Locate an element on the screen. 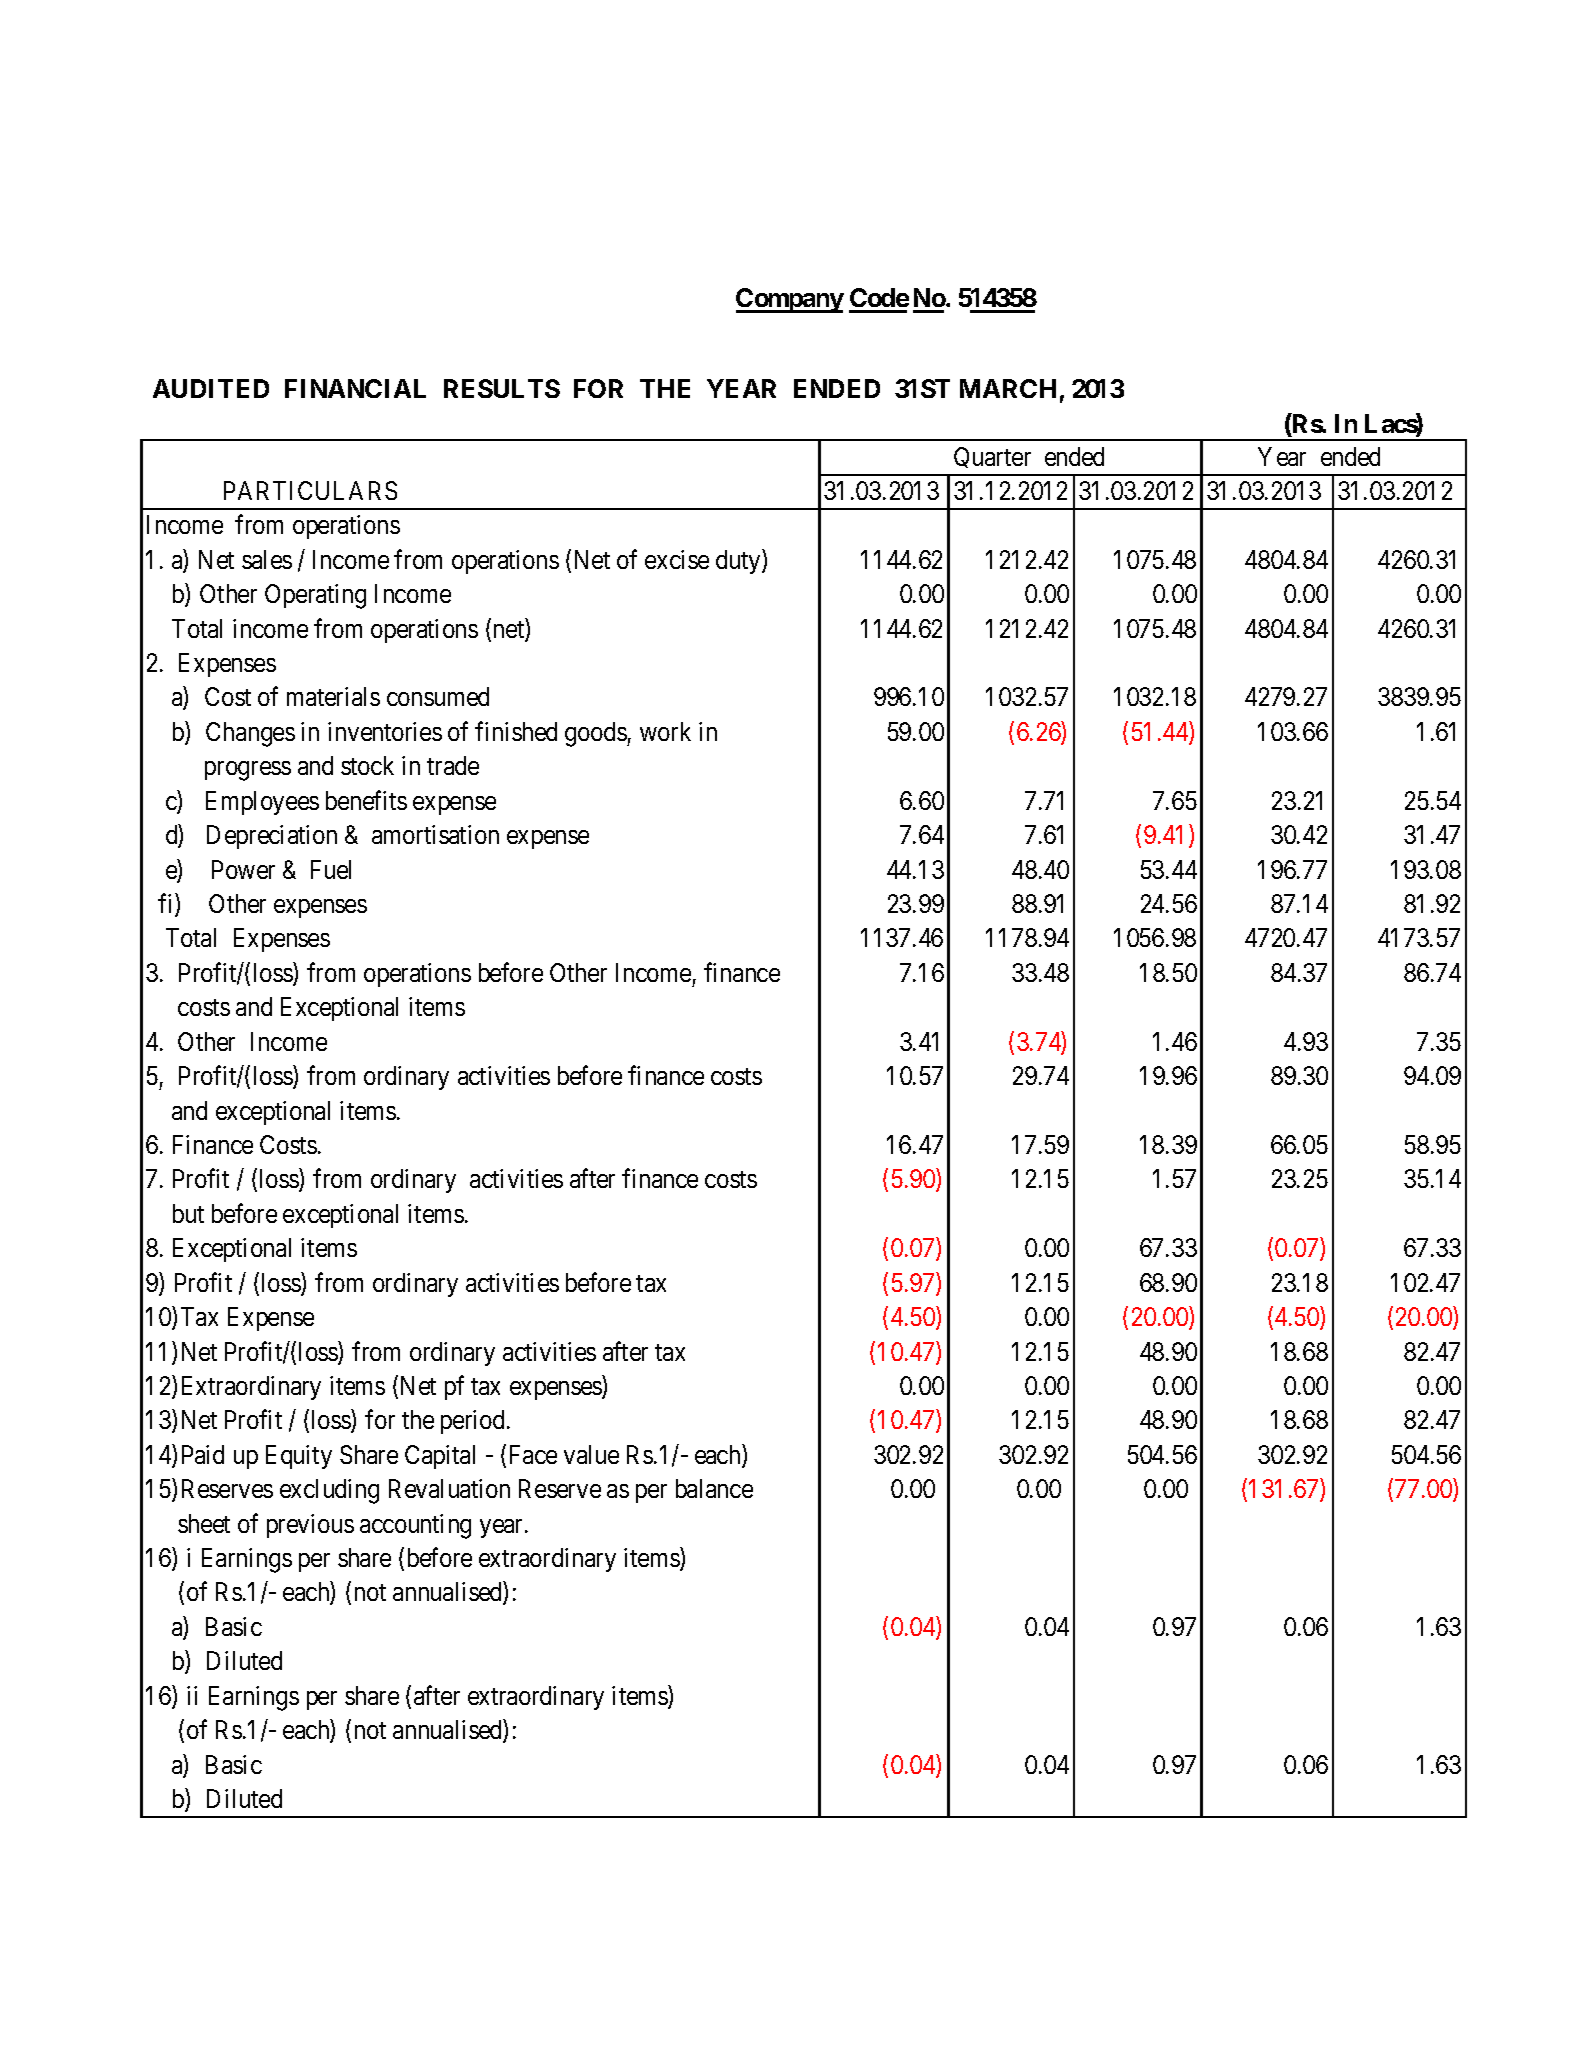 This screenshot has width=1589, height=2056. value is located at coordinates (591, 1454).
